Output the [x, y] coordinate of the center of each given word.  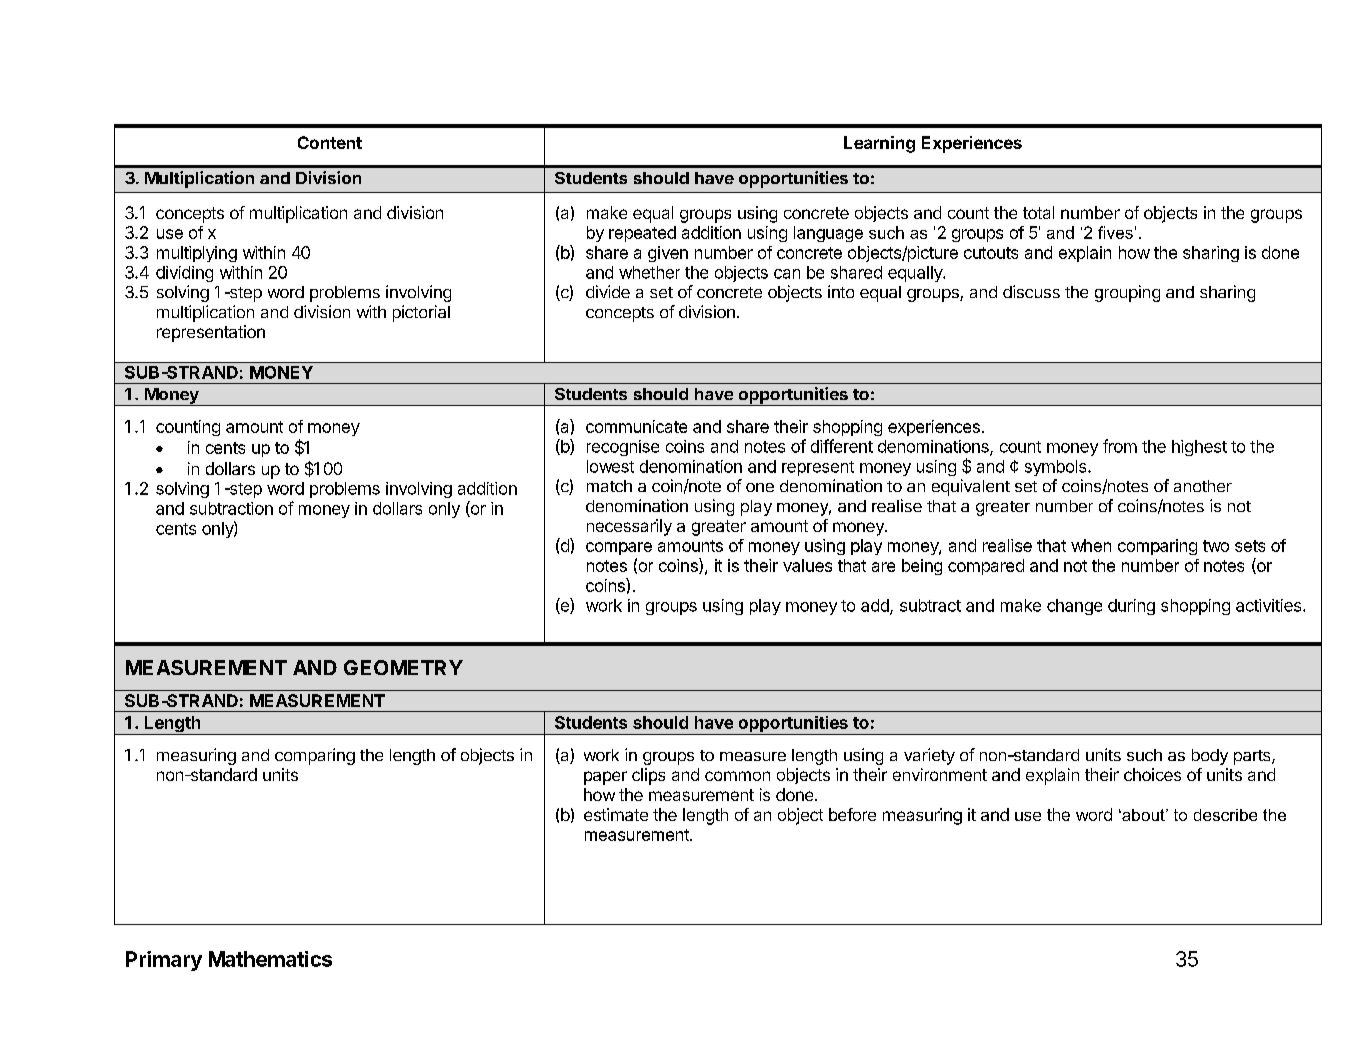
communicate [636, 426]
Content [330, 142]
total [1038, 212]
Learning [879, 144]
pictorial [421, 313]
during [1131, 607]
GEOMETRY [403, 667]
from [1120, 446]
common [737, 776]
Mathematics [270, 959]
